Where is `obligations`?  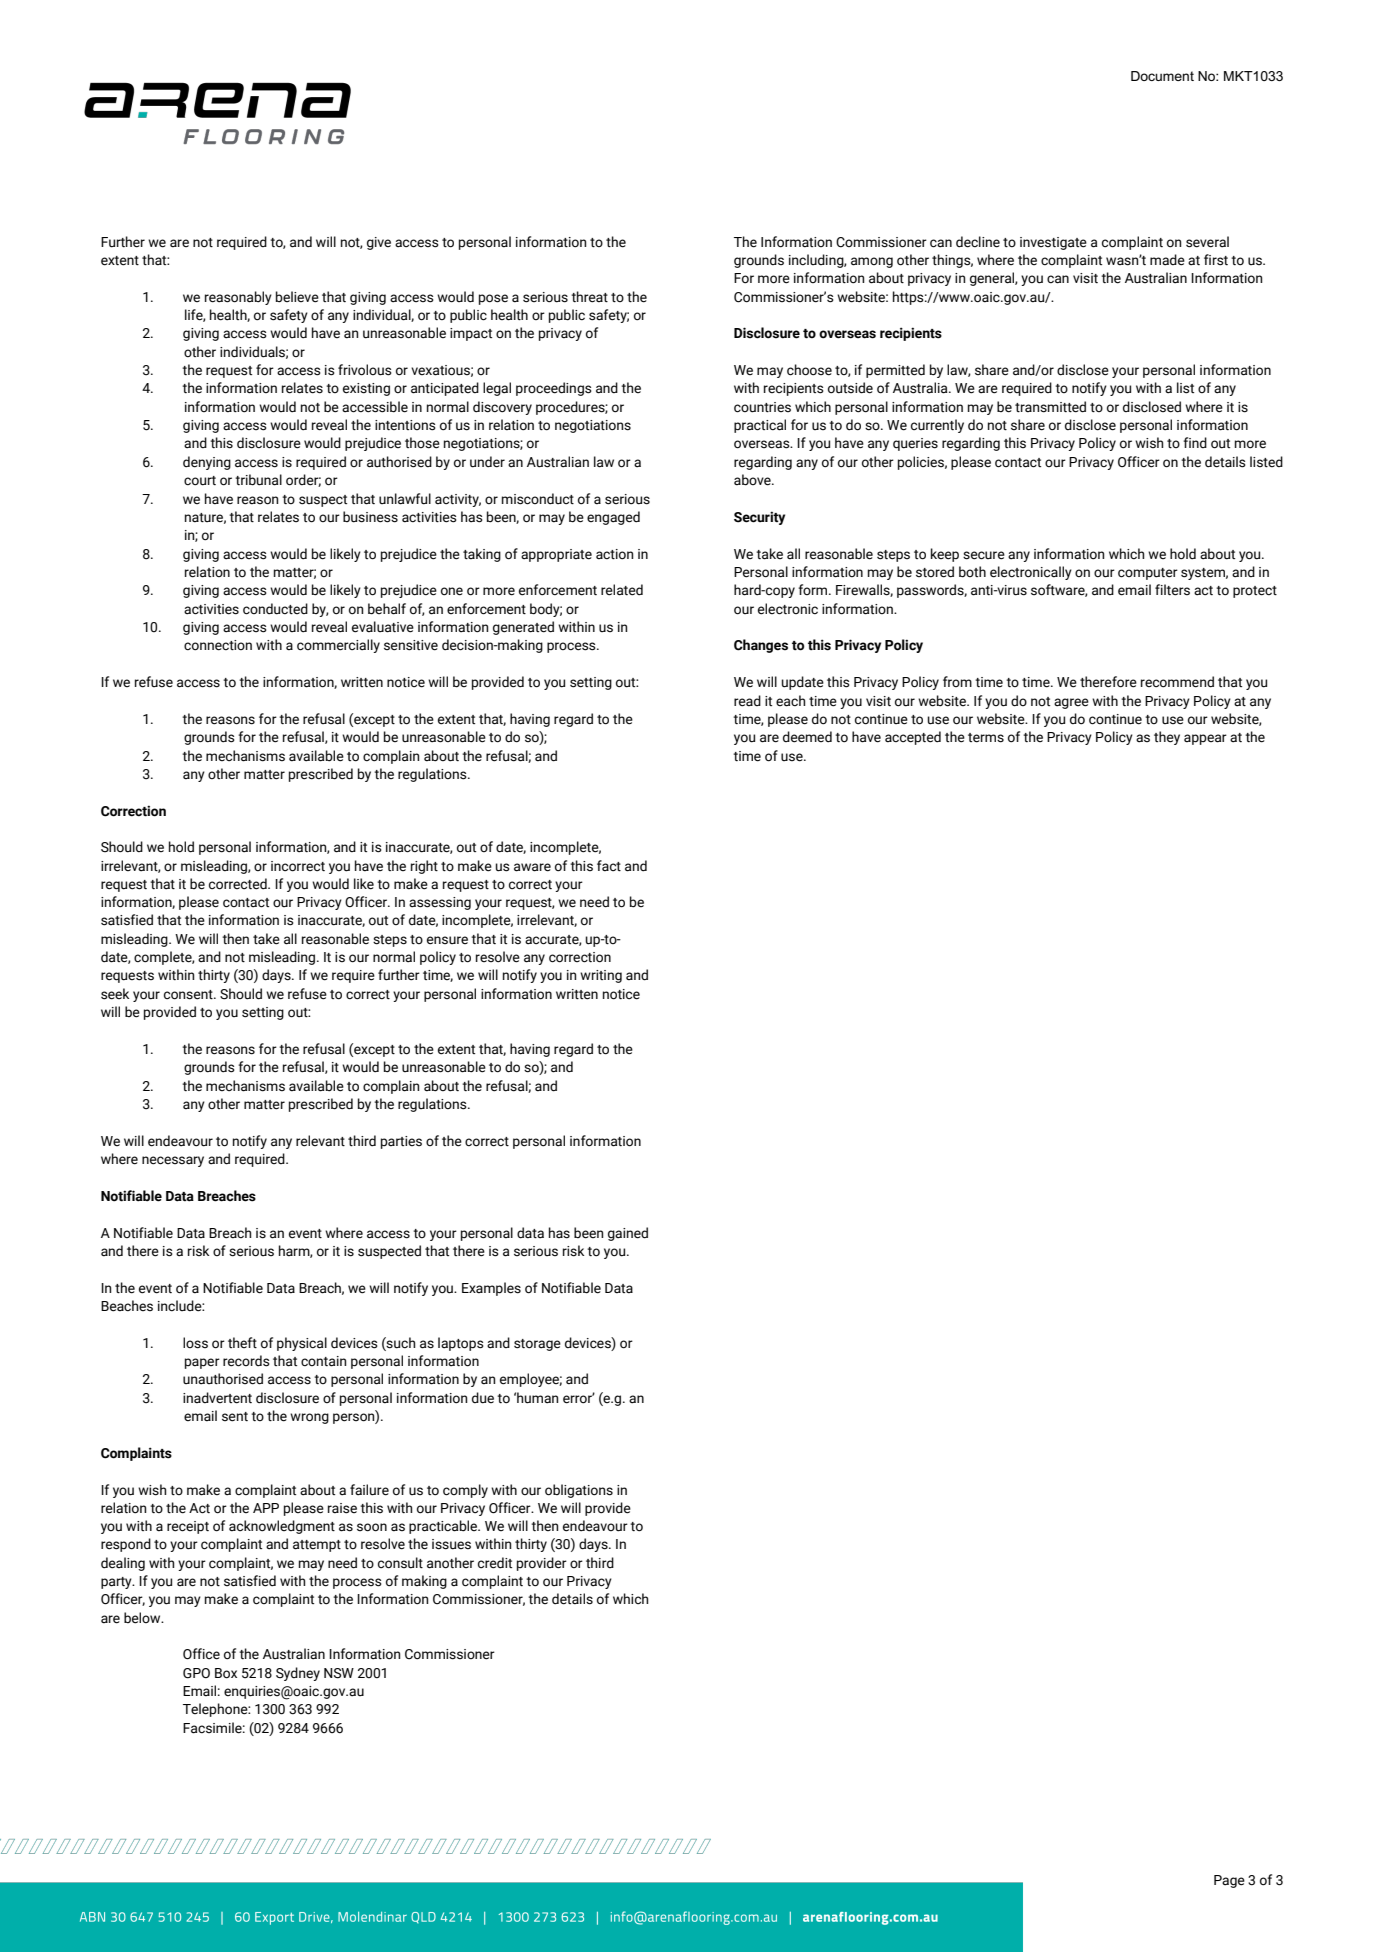 obligations is located at coordinates (579, 1491).
